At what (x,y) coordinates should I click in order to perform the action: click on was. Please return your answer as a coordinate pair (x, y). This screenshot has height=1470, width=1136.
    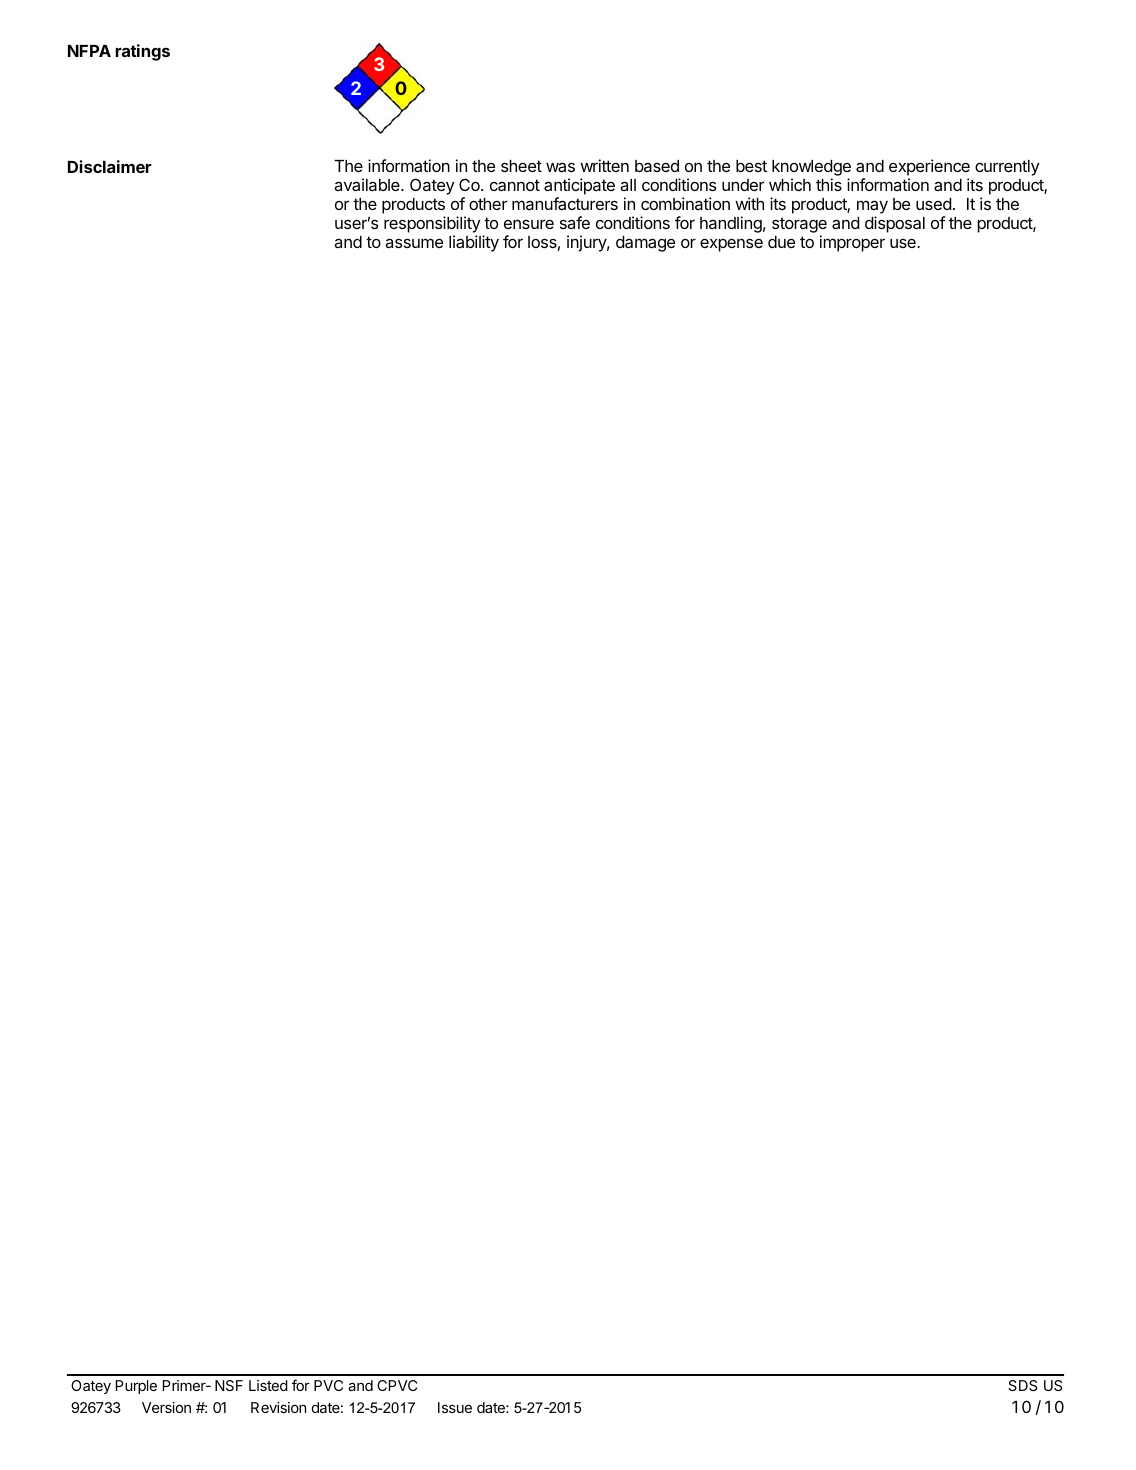
    Looking at the image, I should click on (560, 167).
